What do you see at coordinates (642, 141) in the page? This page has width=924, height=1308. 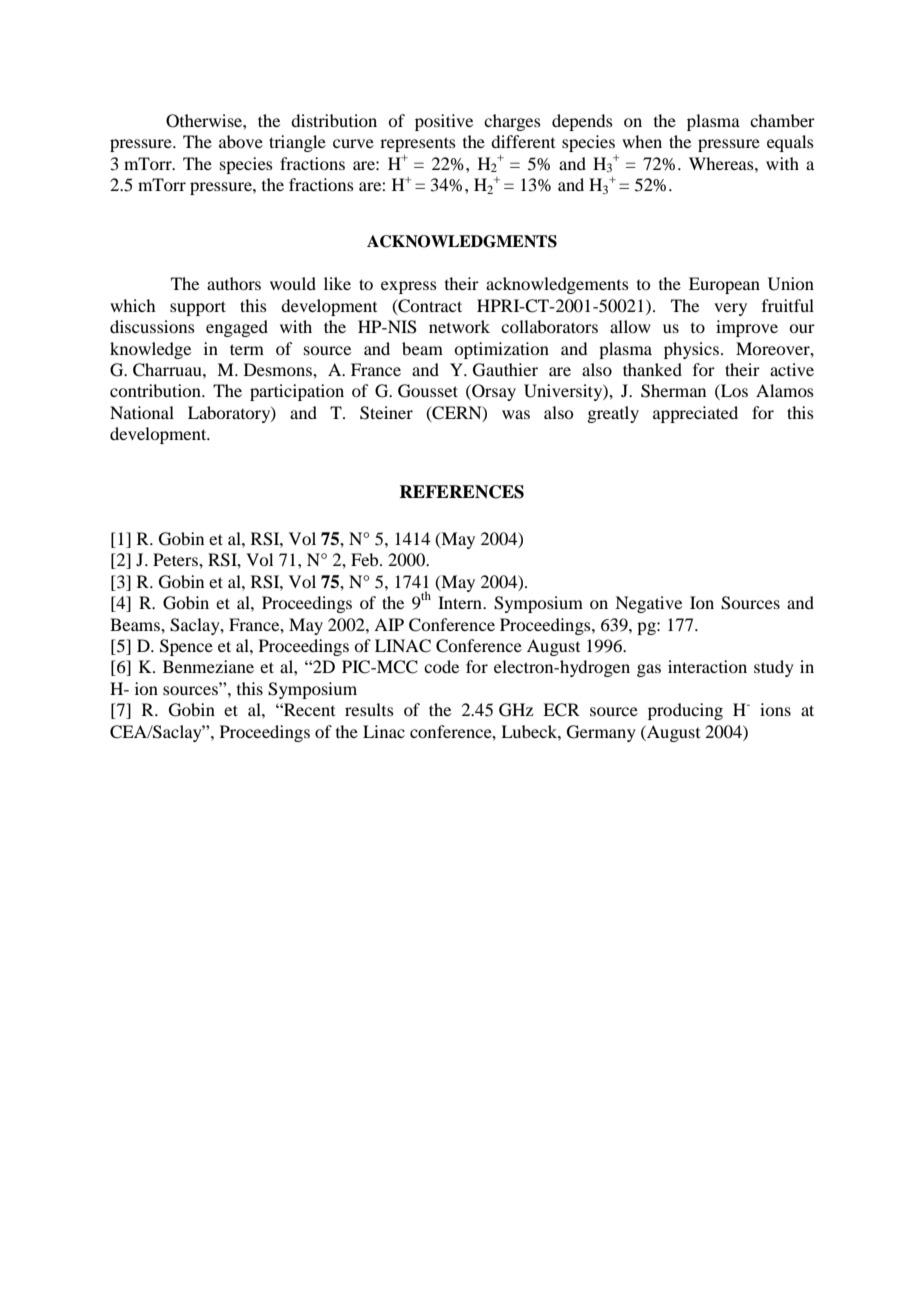 I see `when` at bounding box center [642, 141].
